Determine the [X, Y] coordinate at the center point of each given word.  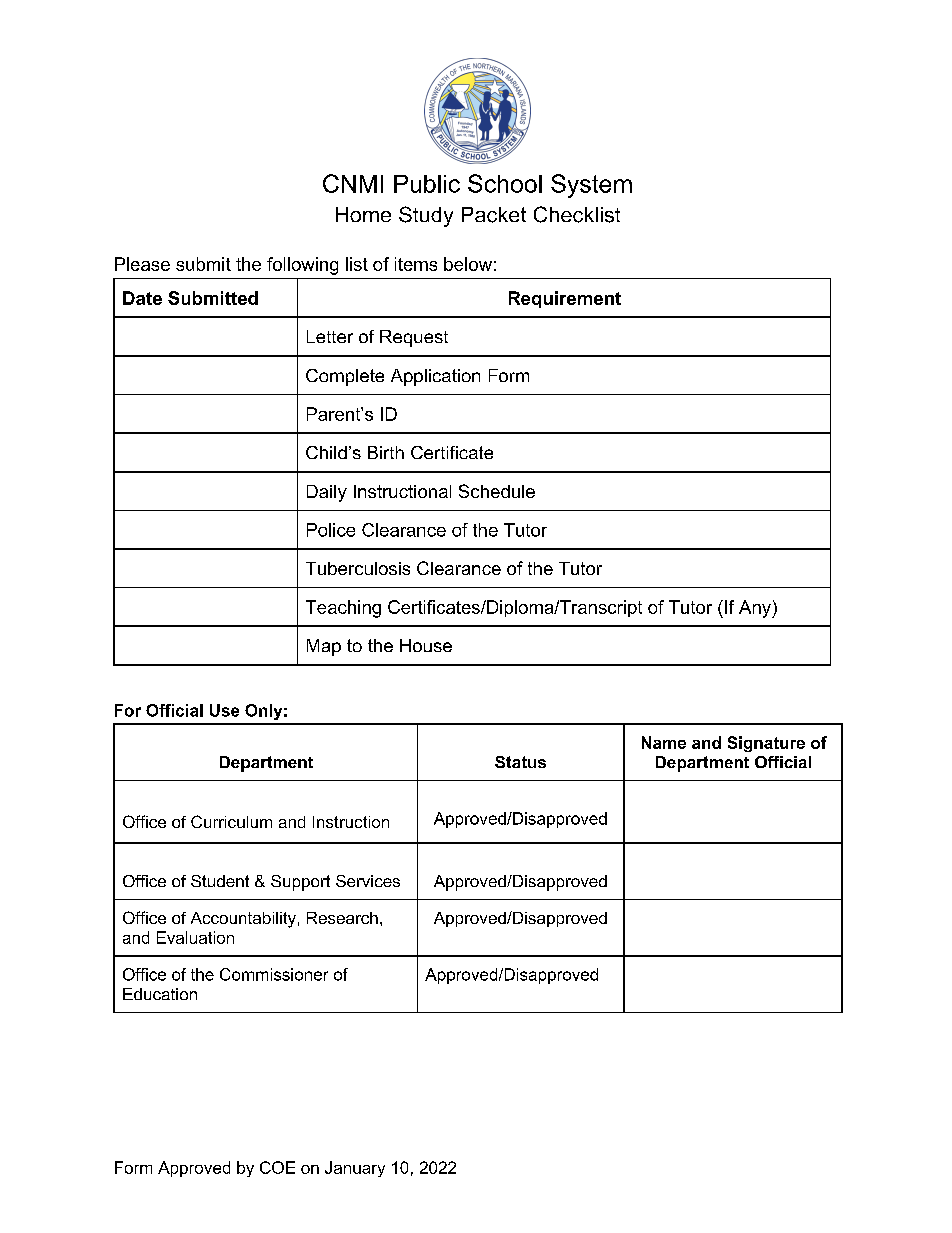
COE [277, 1167]
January [355, 1169]
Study [426, 216]
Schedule [497, 491]
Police [331, 530]
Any [756, 609]
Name [664, 742]
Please [142, 264]
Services [368, 881]
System [591, 186]
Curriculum [231, 821]
